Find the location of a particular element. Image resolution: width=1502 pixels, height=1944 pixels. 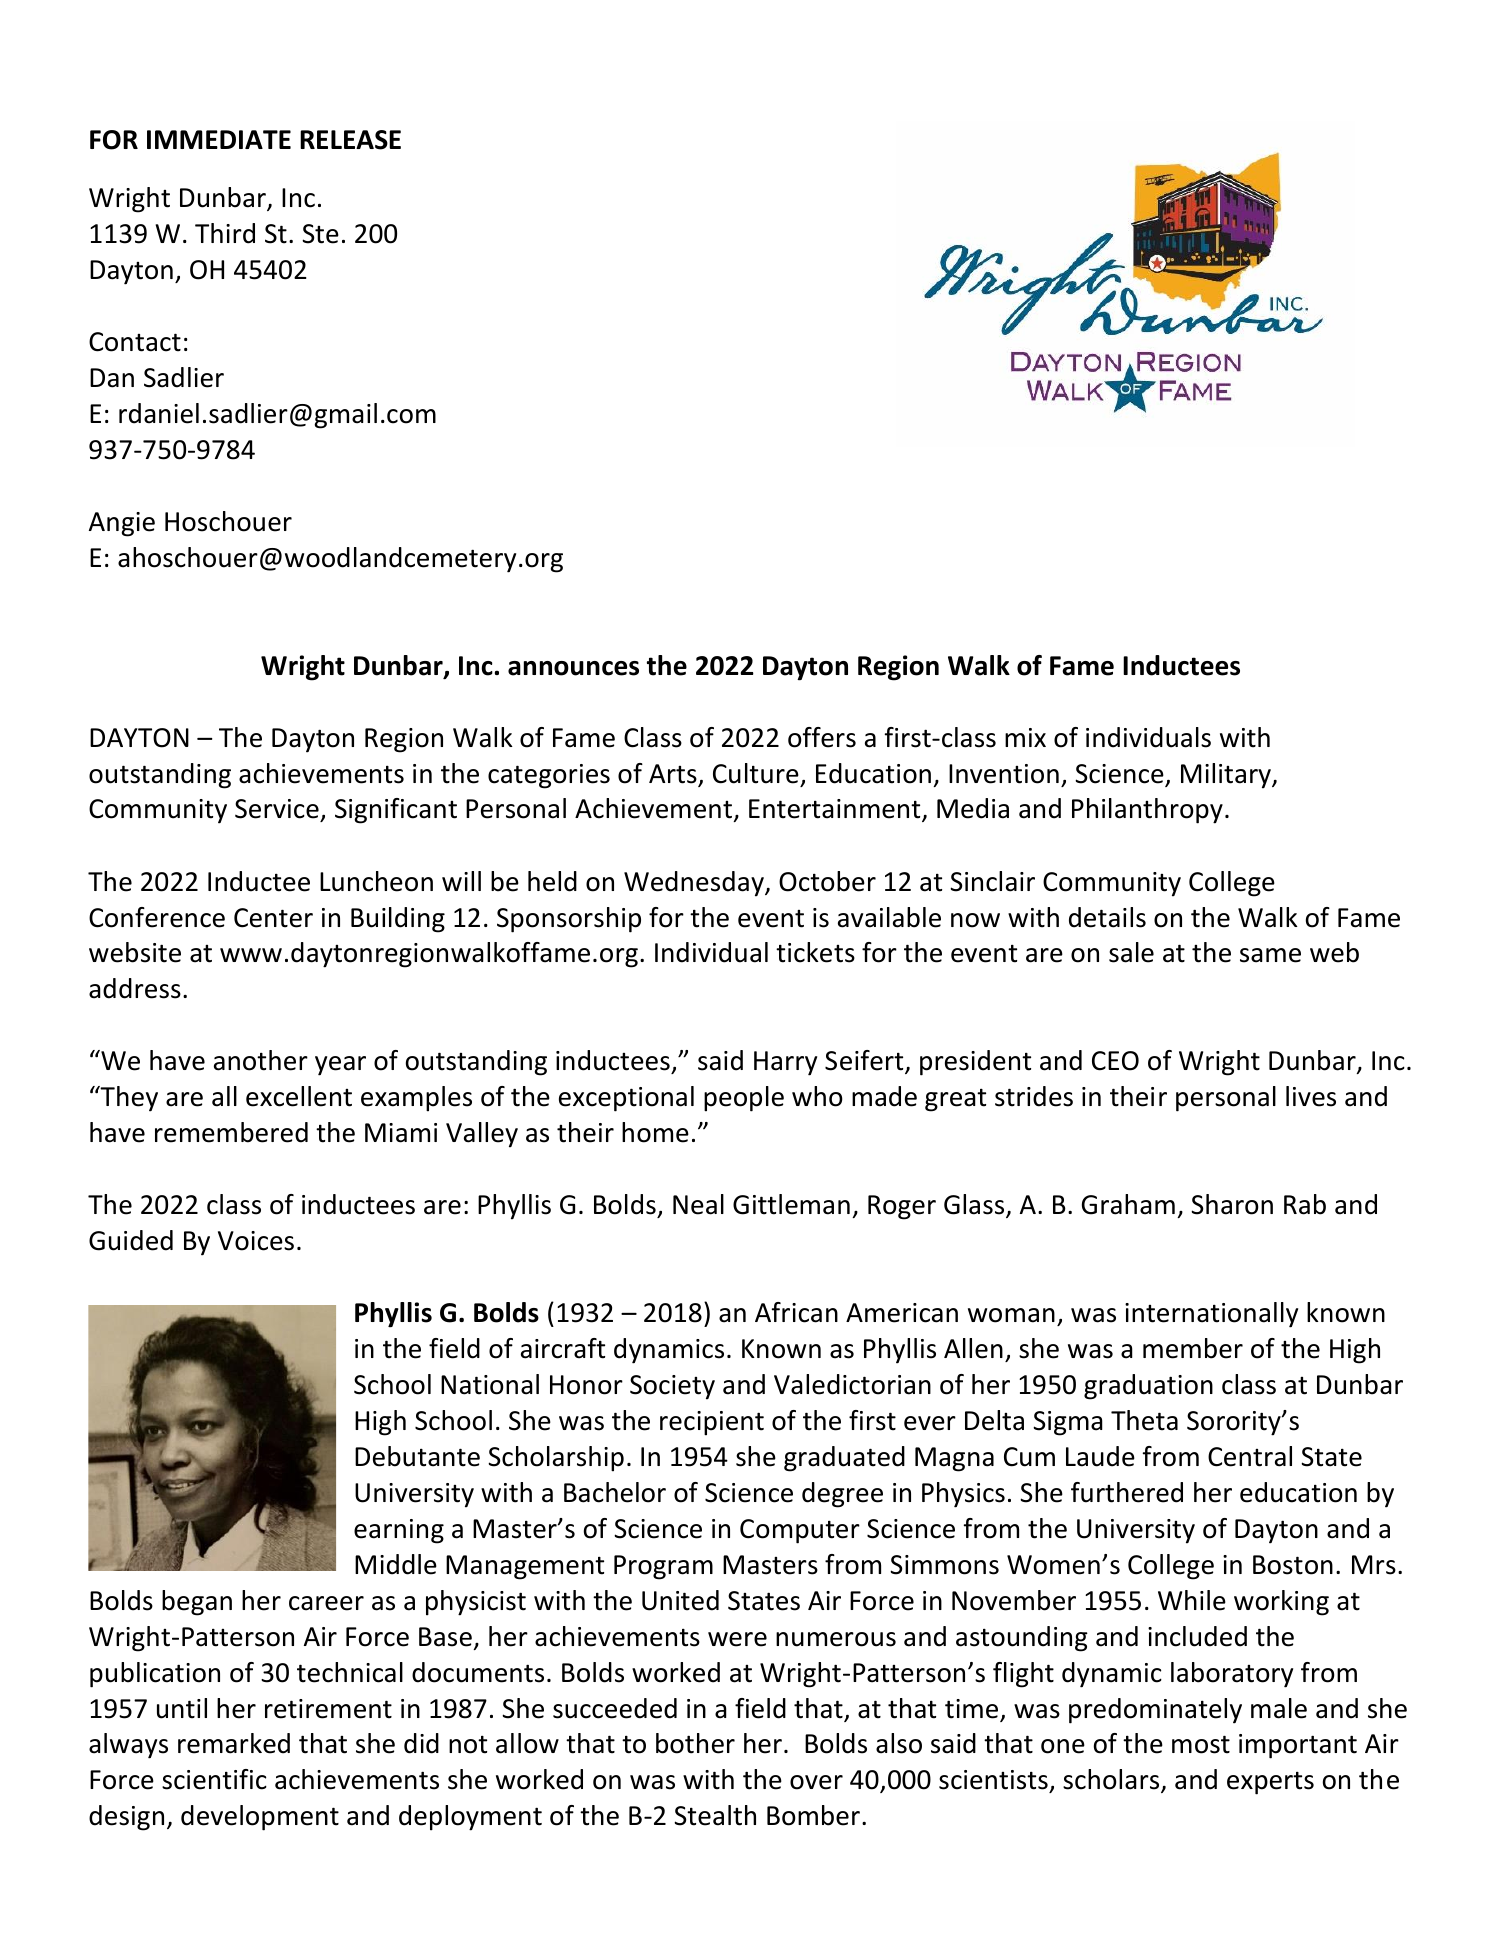

offers is located at coordinates (822, 737).
